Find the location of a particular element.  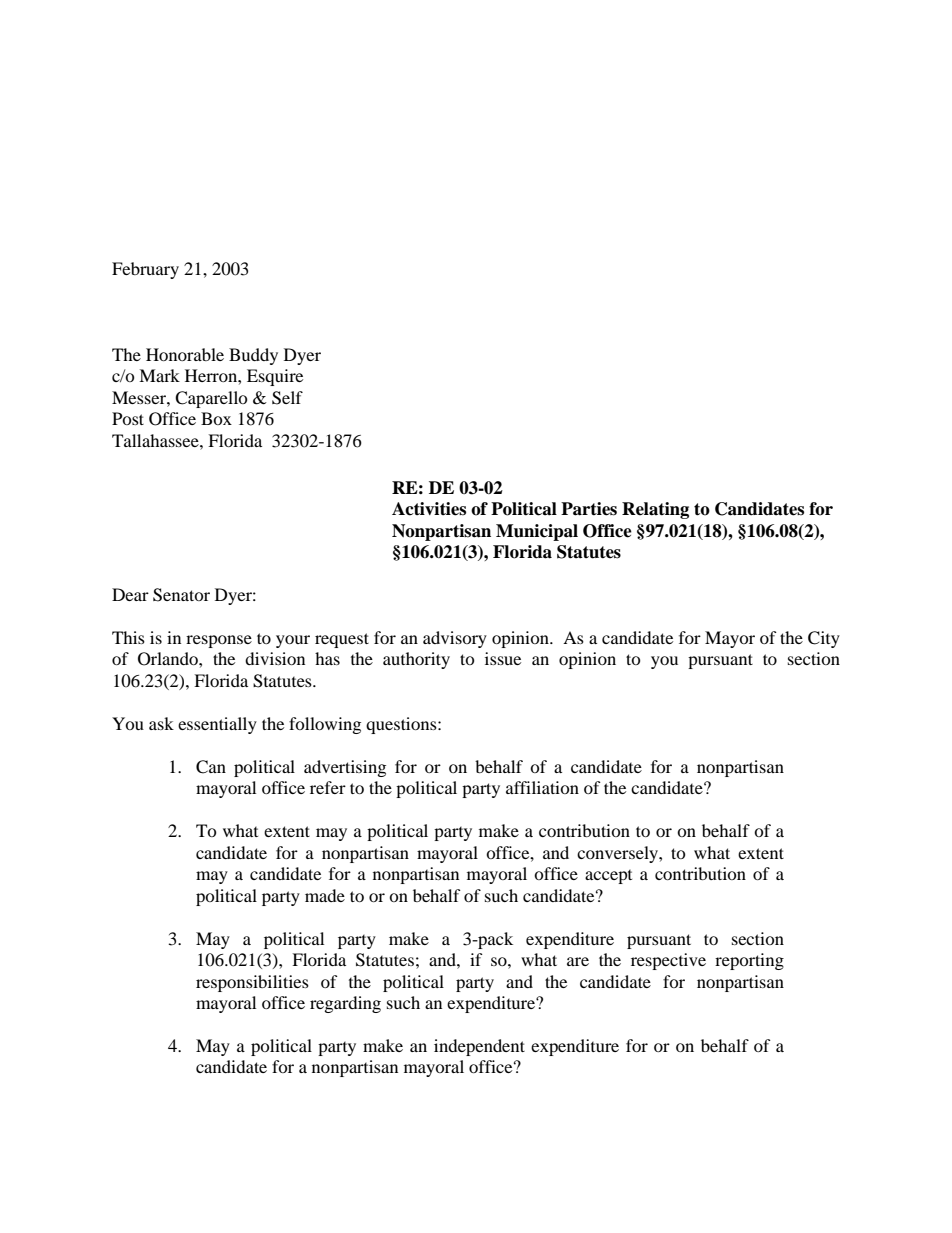

issue is located at coordinates (503, 658).
